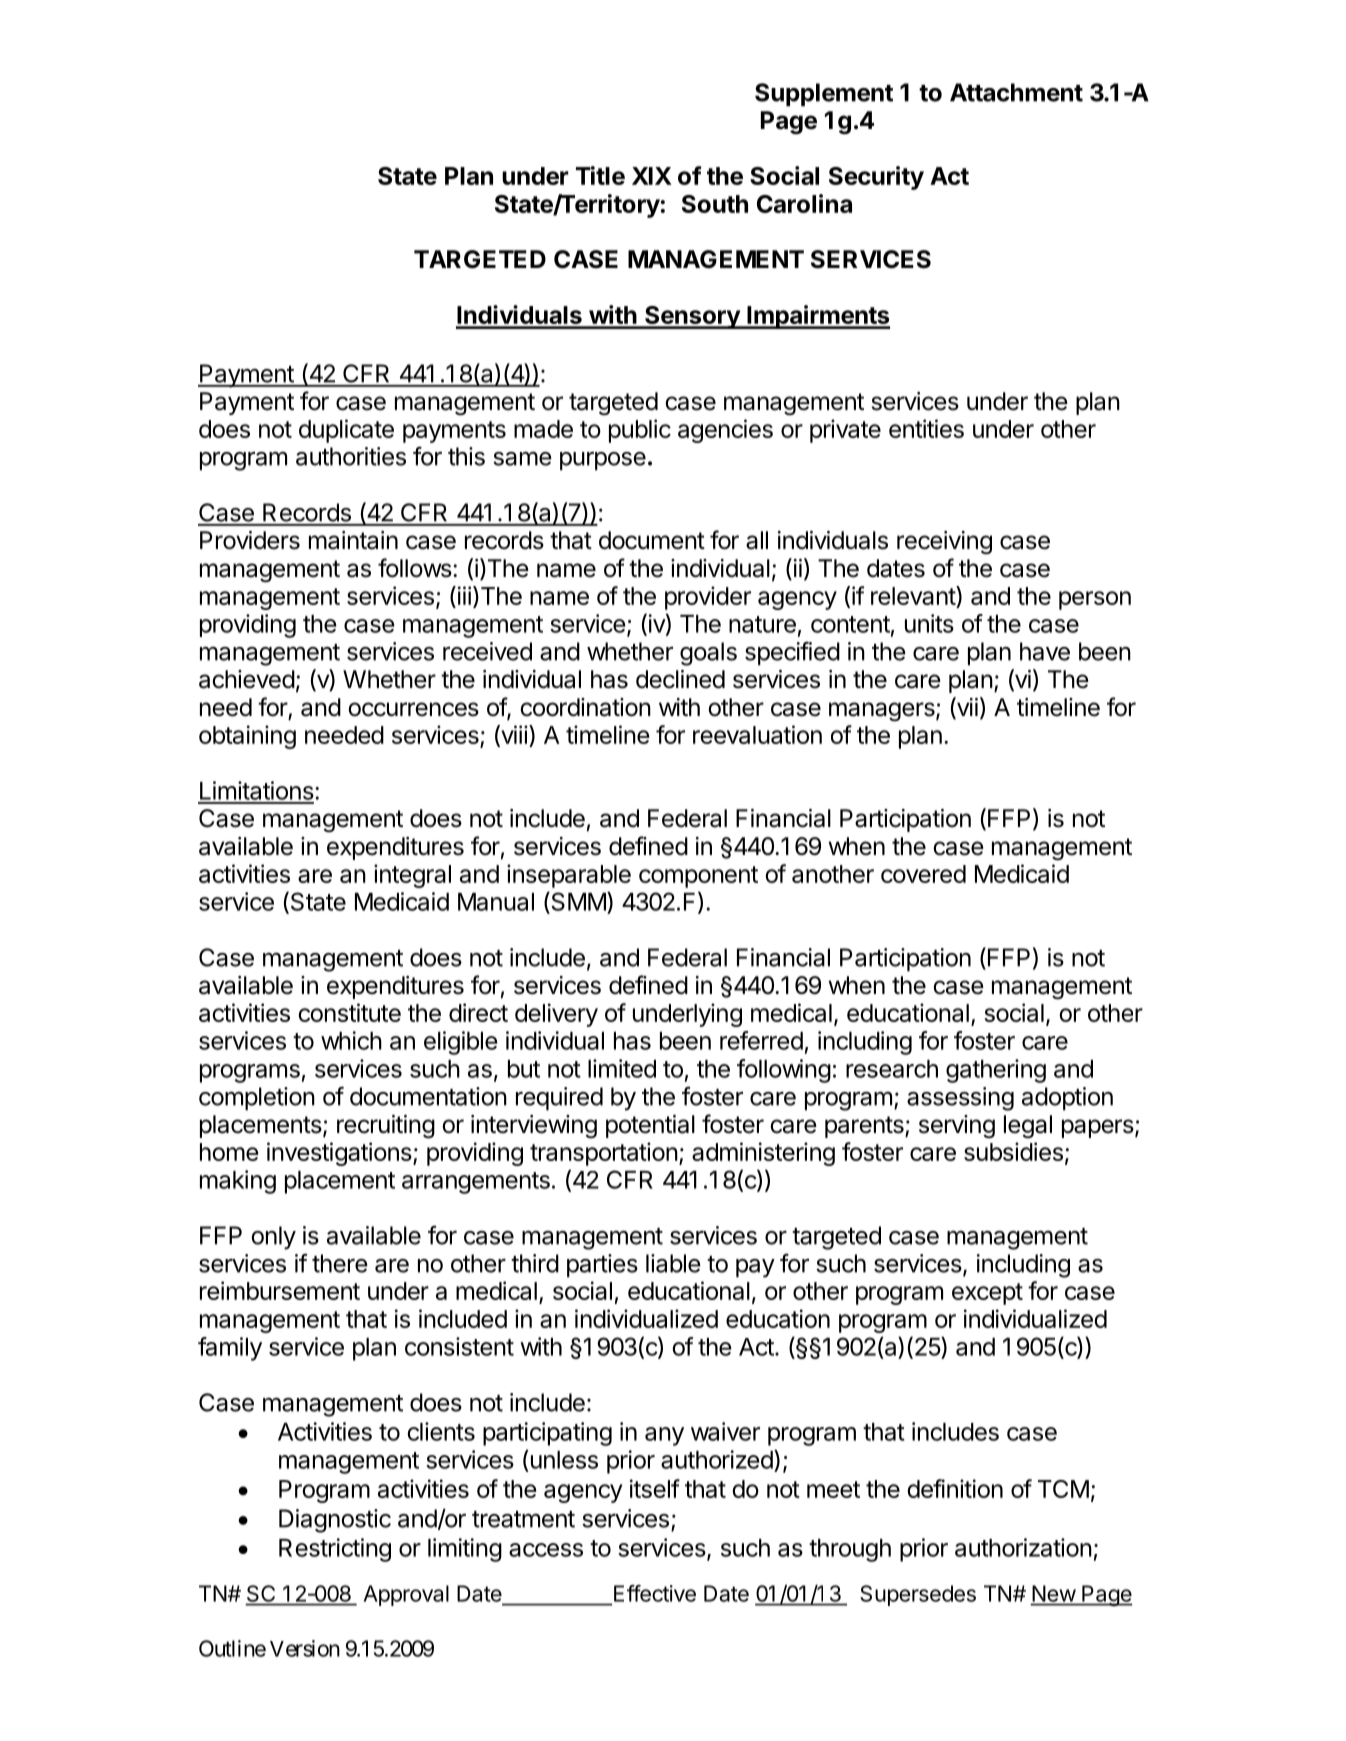 Image resolution: width=1346 pixels, height=1741 pixels. I want to click on component, so click(698, 877).
